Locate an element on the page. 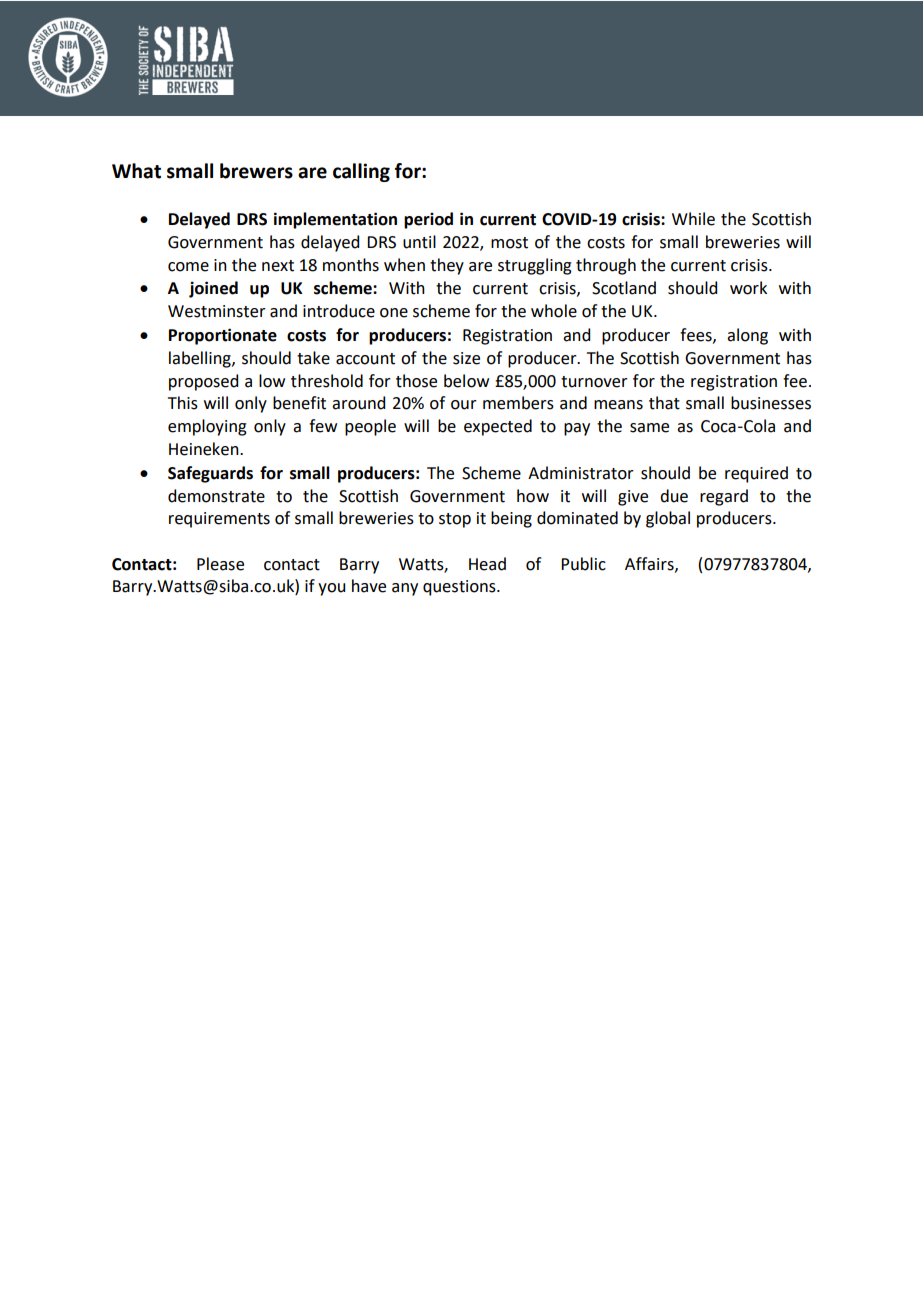 Image resolution: width=924 pixels, height=1308 pixels. same is located at coordinates (649, 428).
